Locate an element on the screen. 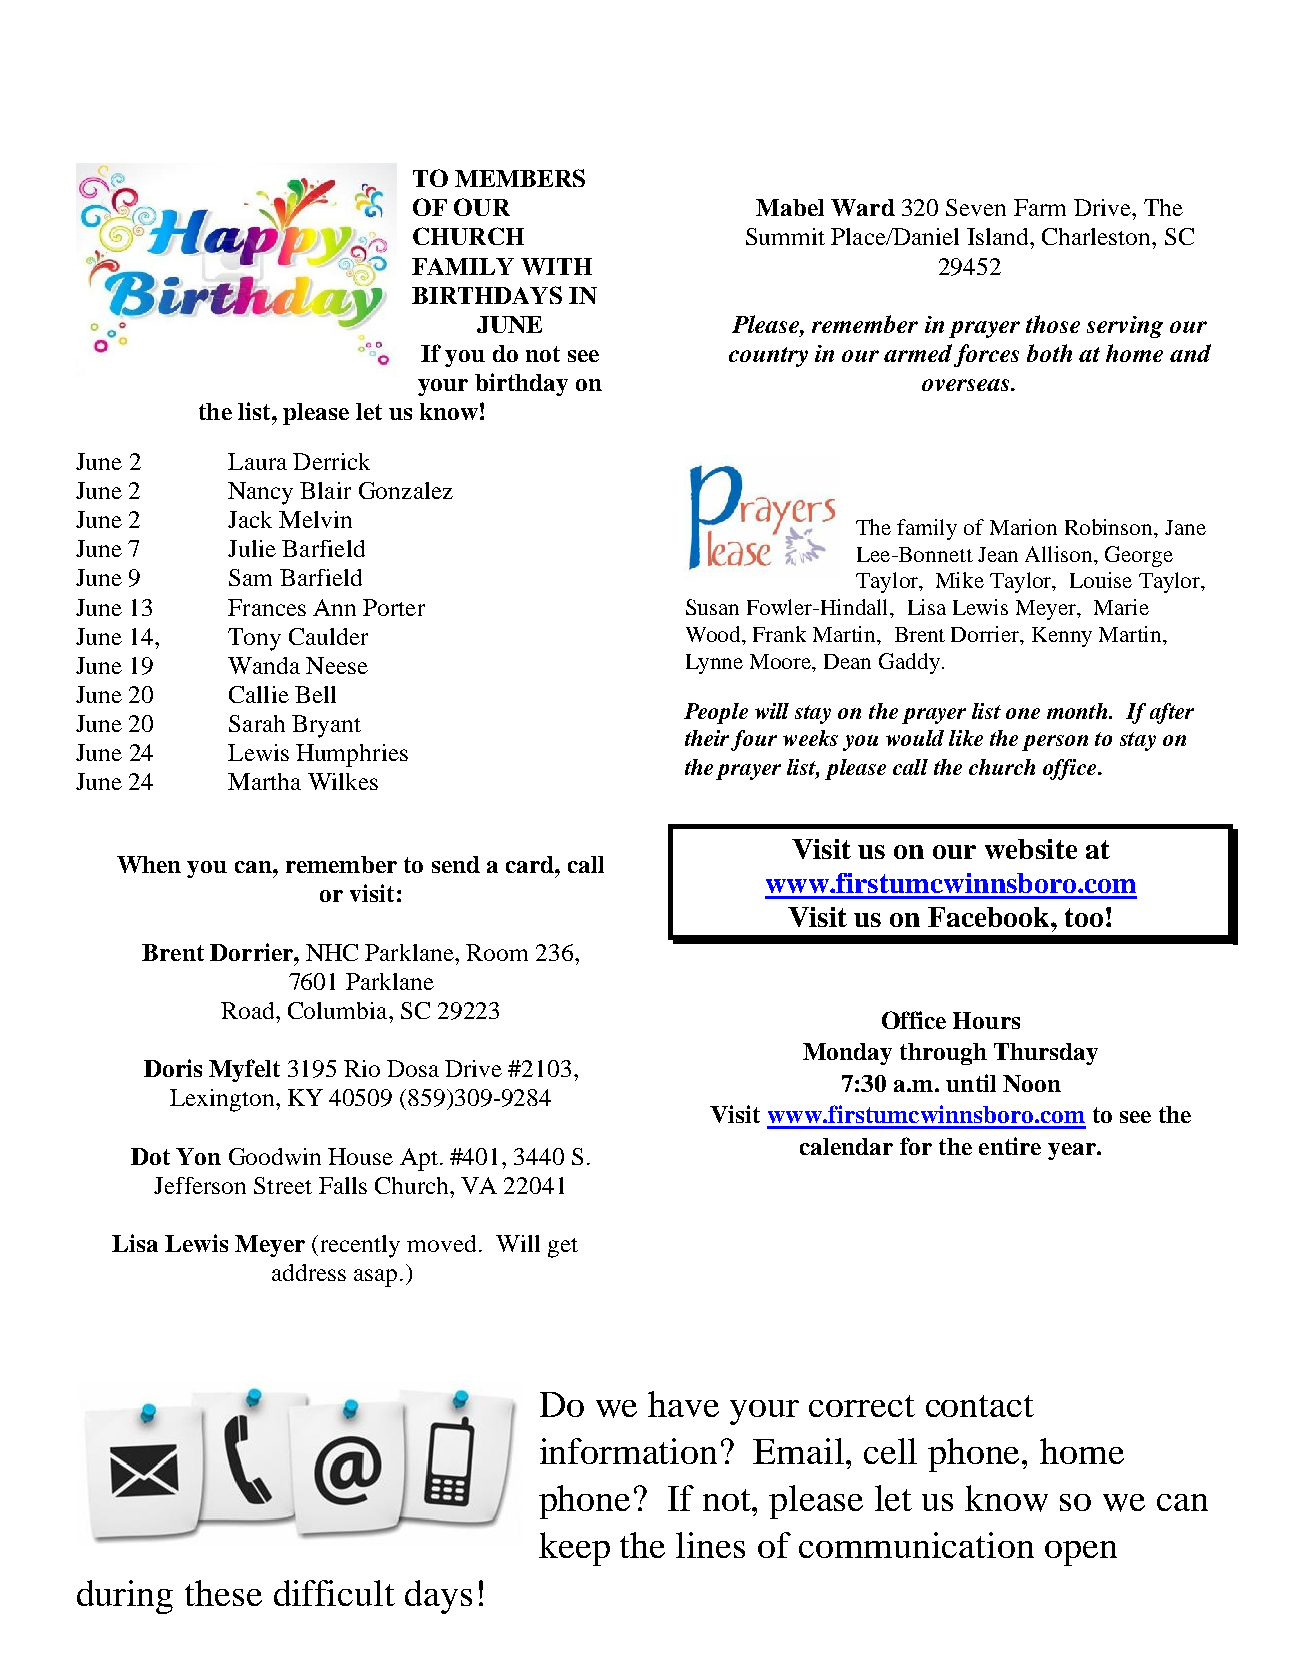 Image resolution: width=1293 pixels, height=1673 pixels. Julie is located at coordinates (252, 548).
